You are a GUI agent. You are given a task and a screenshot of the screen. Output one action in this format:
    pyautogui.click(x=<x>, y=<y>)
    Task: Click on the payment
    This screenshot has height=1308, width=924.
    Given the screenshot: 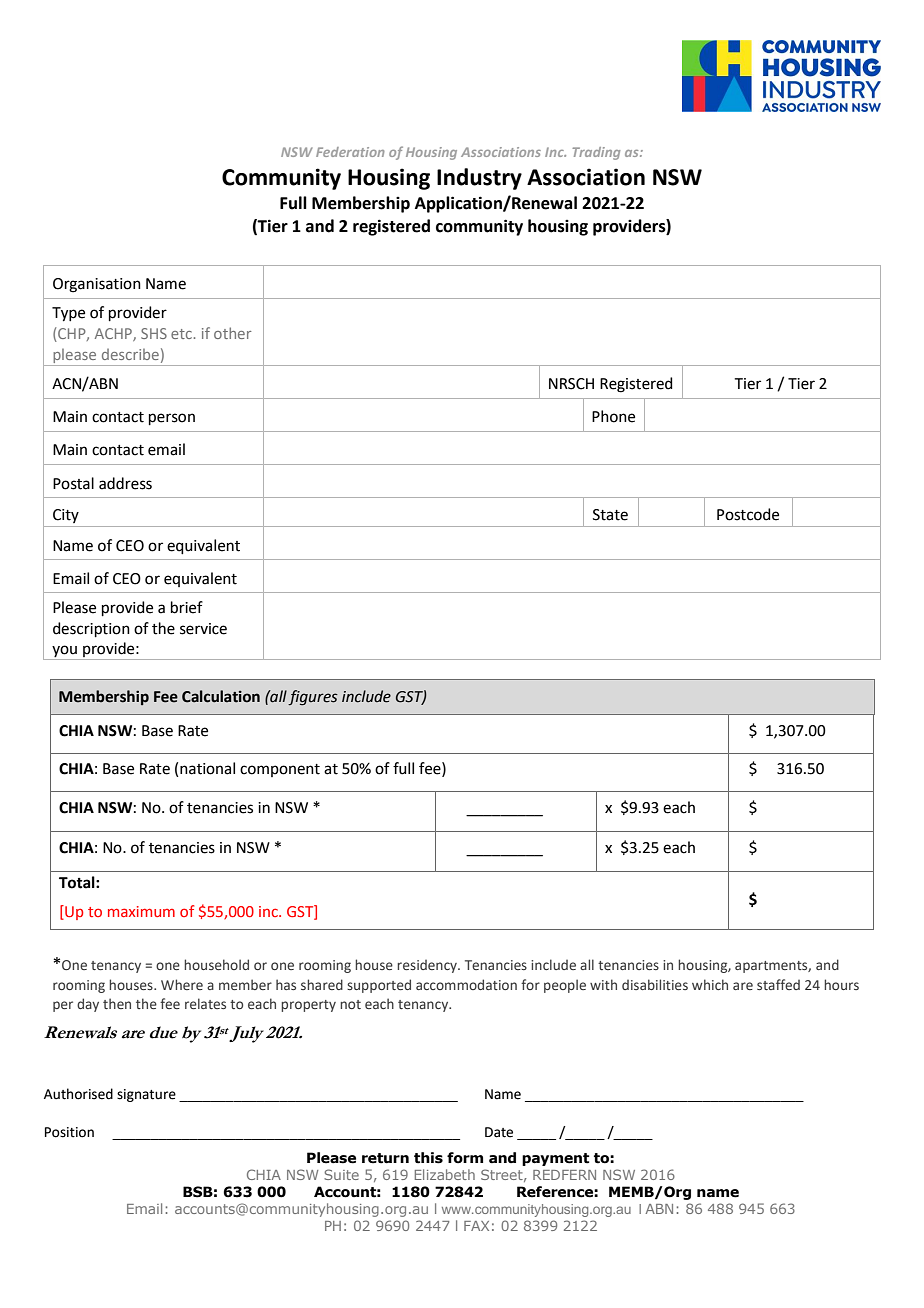 What is the action you would take?
    pyautogui.click(x=555, y=1159)
